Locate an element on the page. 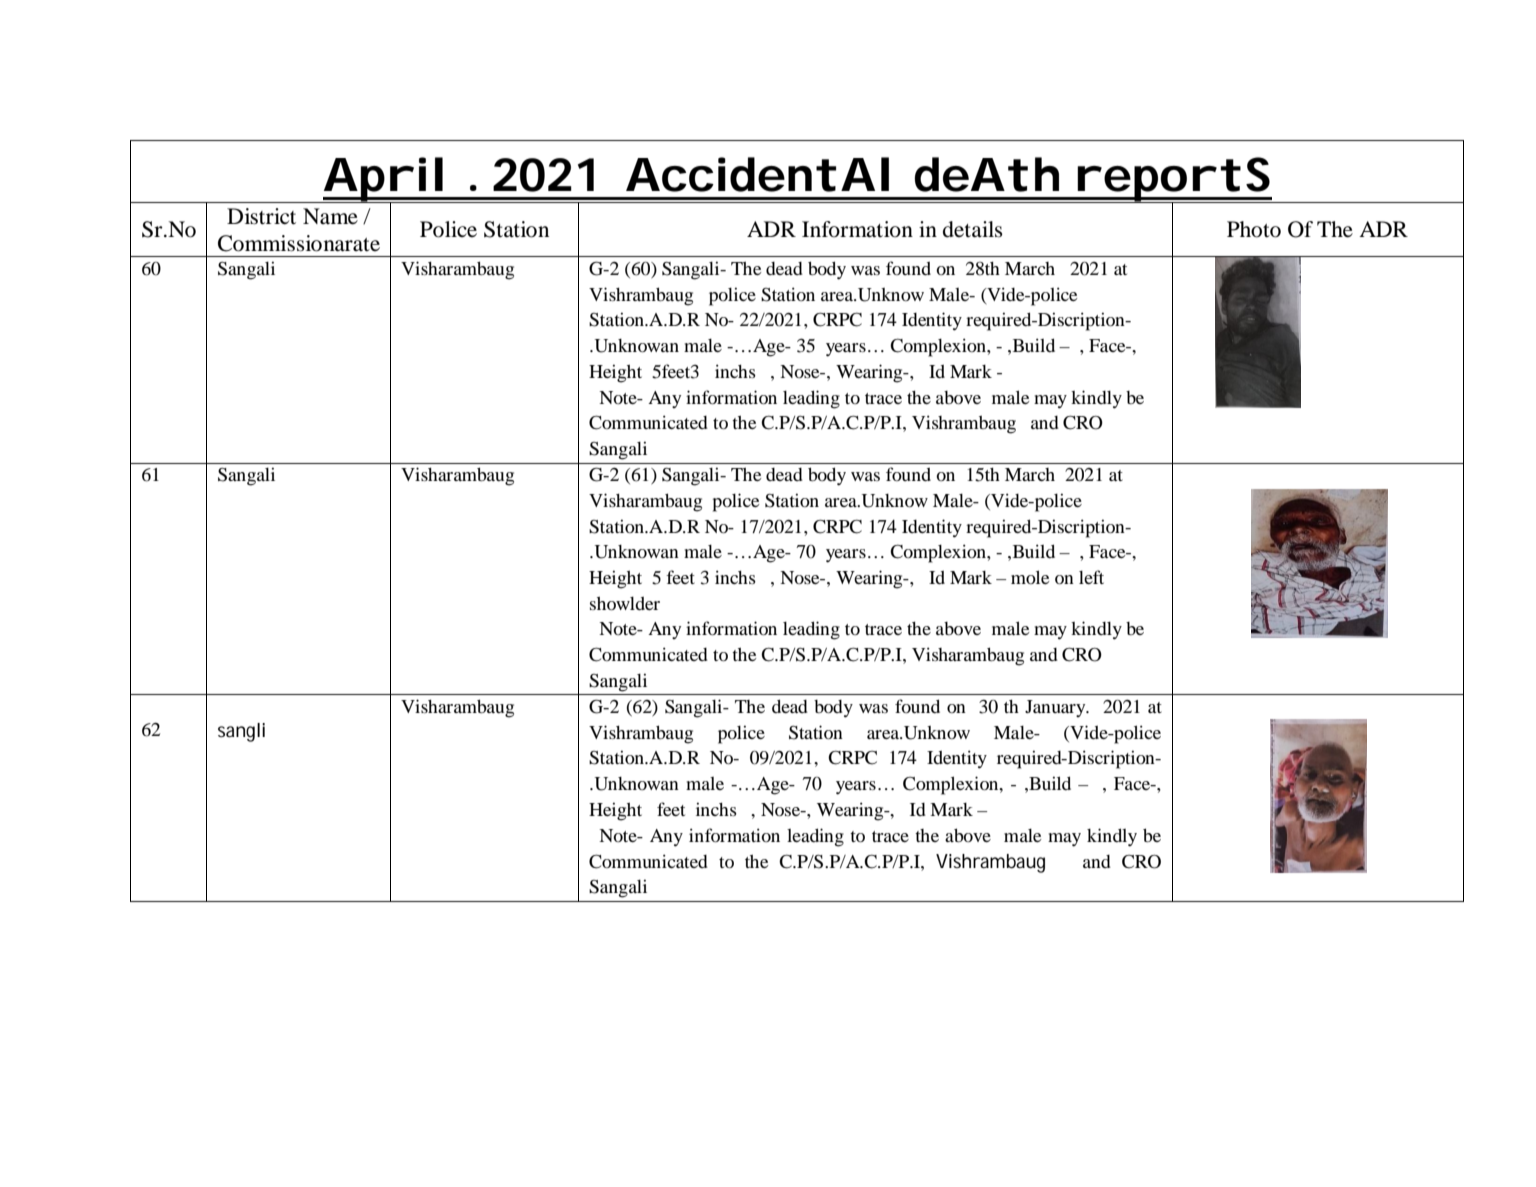 This page has width=1536, height=1187. Photo is located at coordinates (1254, 229).
